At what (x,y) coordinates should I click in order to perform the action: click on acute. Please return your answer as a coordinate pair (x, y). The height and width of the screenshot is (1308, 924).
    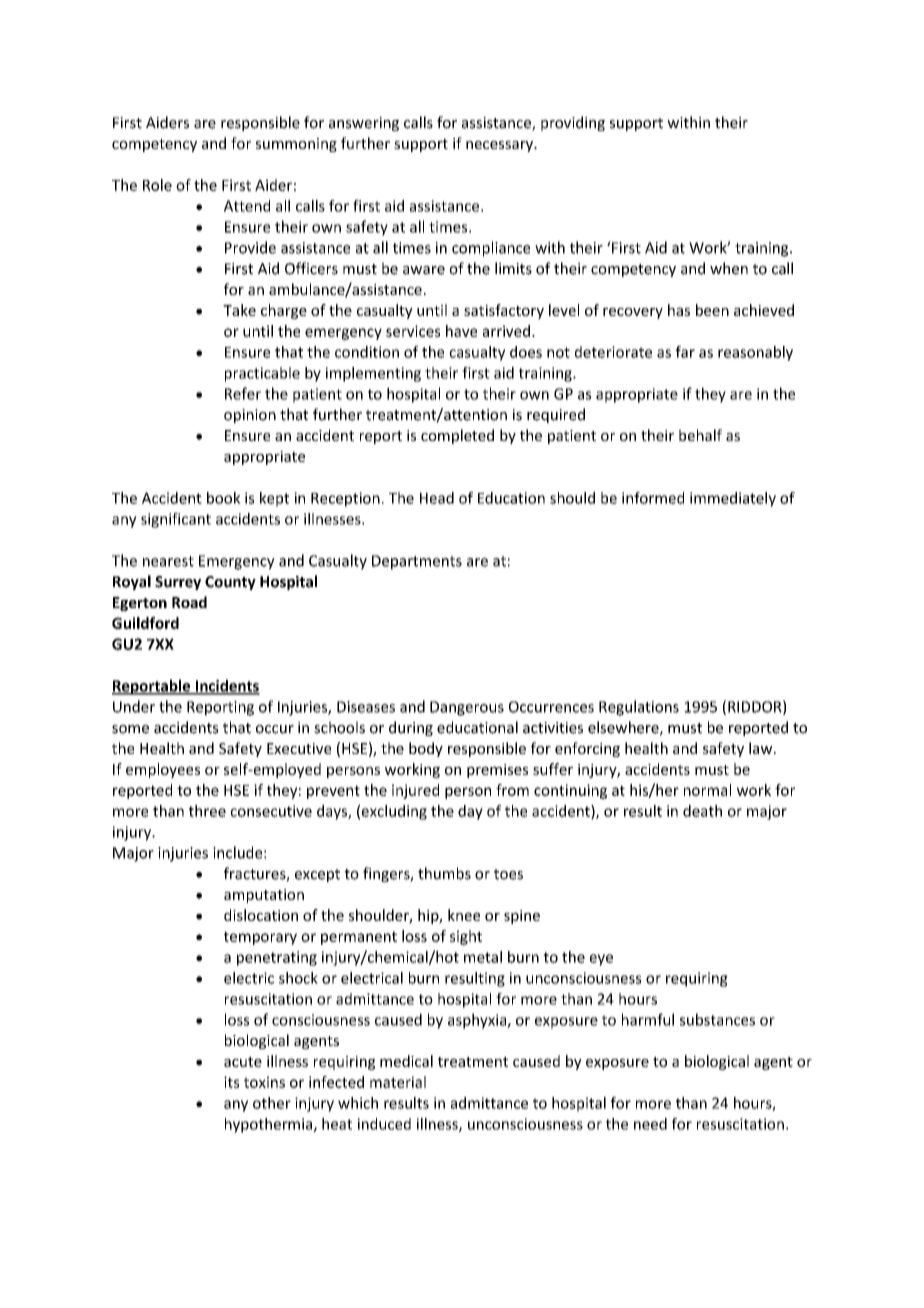
    Looking at the image, I should click on (243, 1062).
